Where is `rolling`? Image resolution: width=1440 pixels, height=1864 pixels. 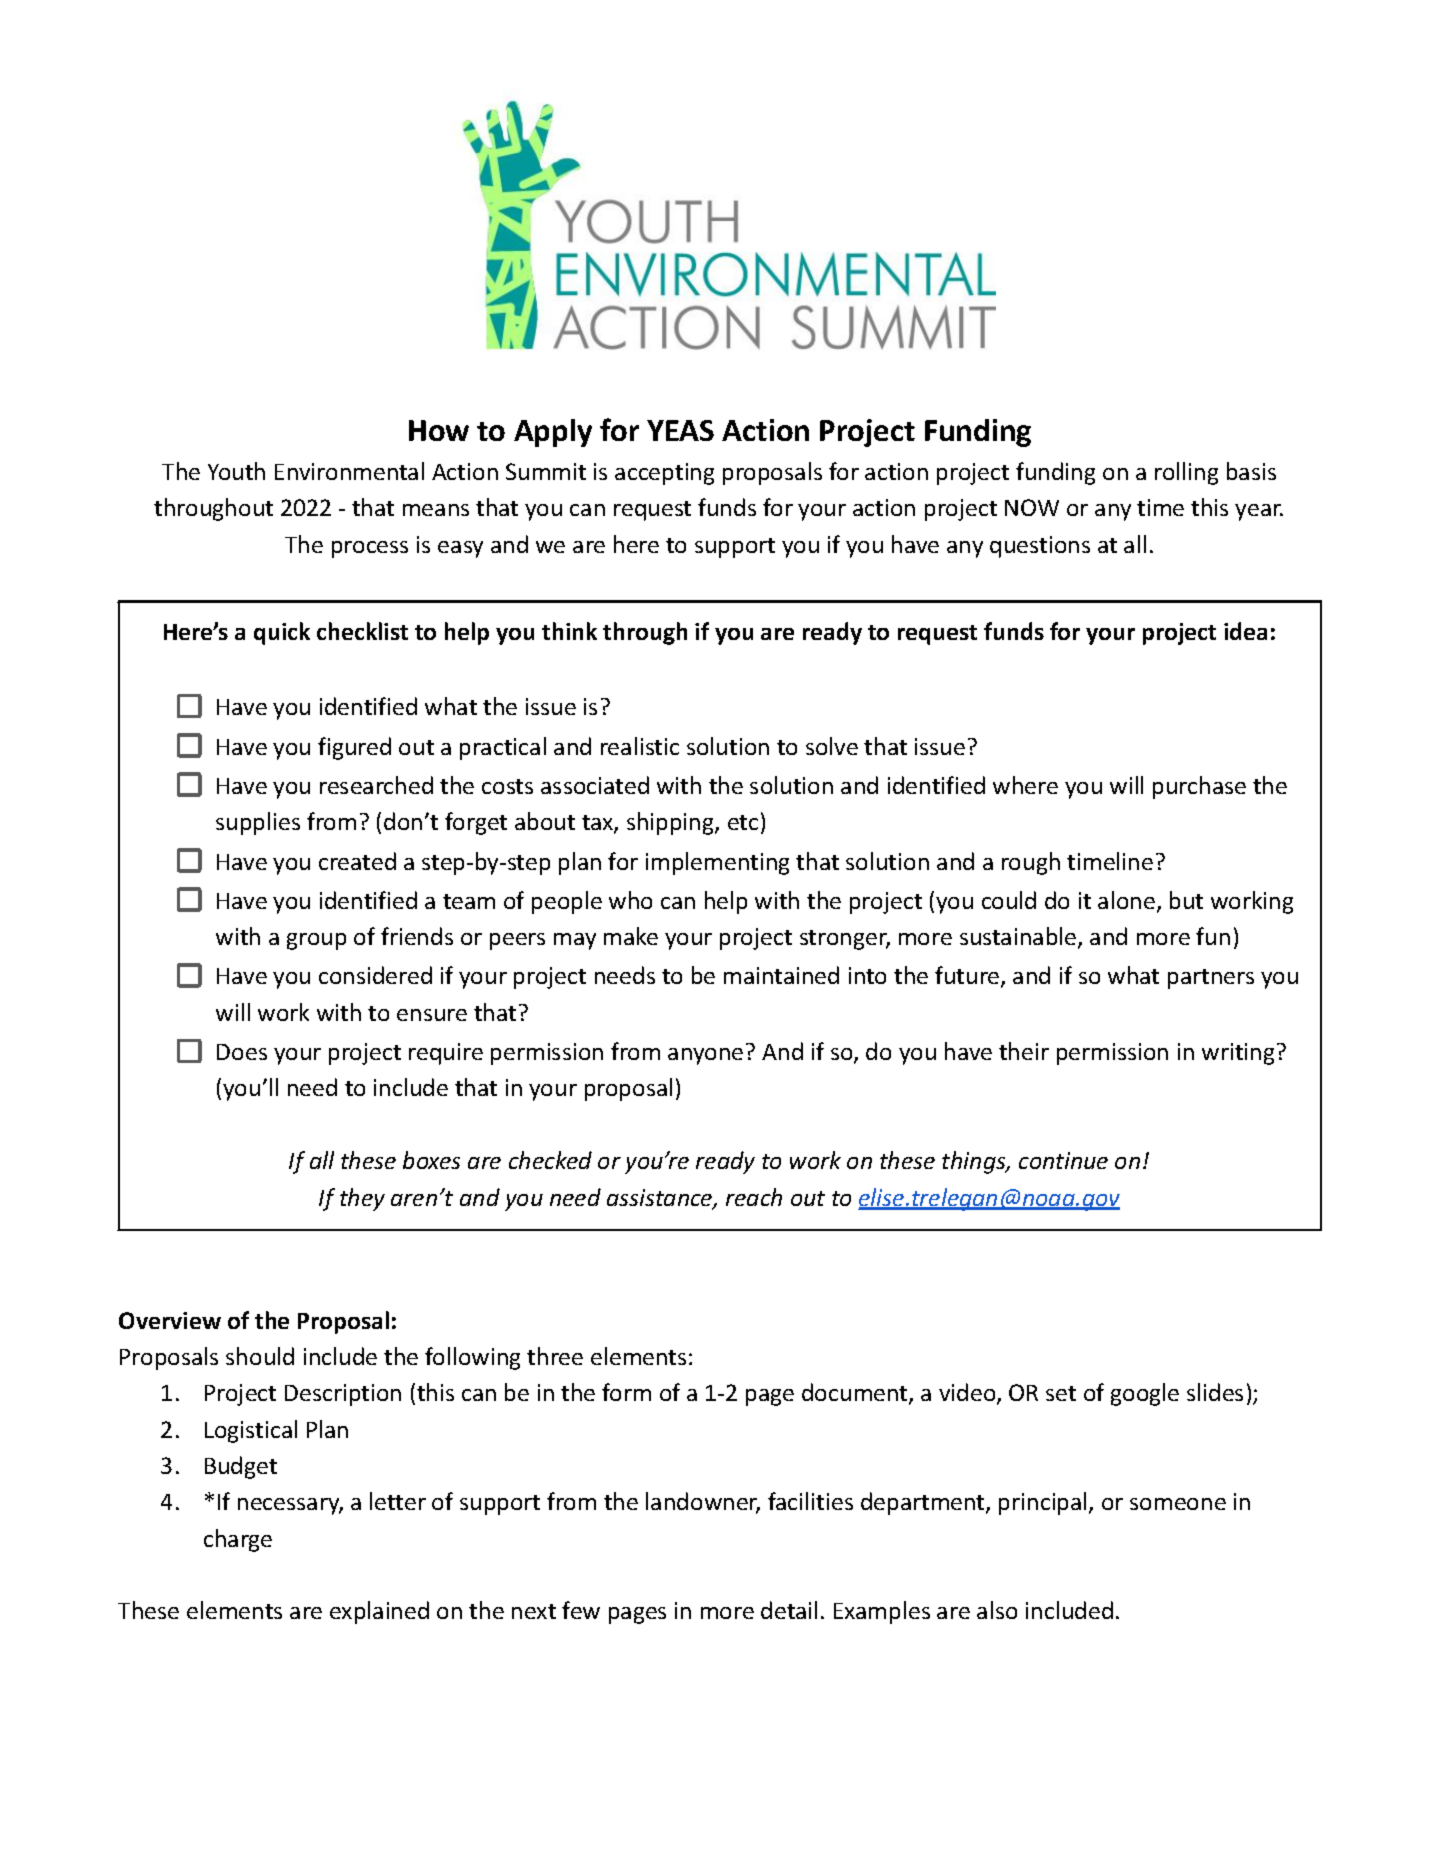
rolling is located at coordinates (1186, 473).
